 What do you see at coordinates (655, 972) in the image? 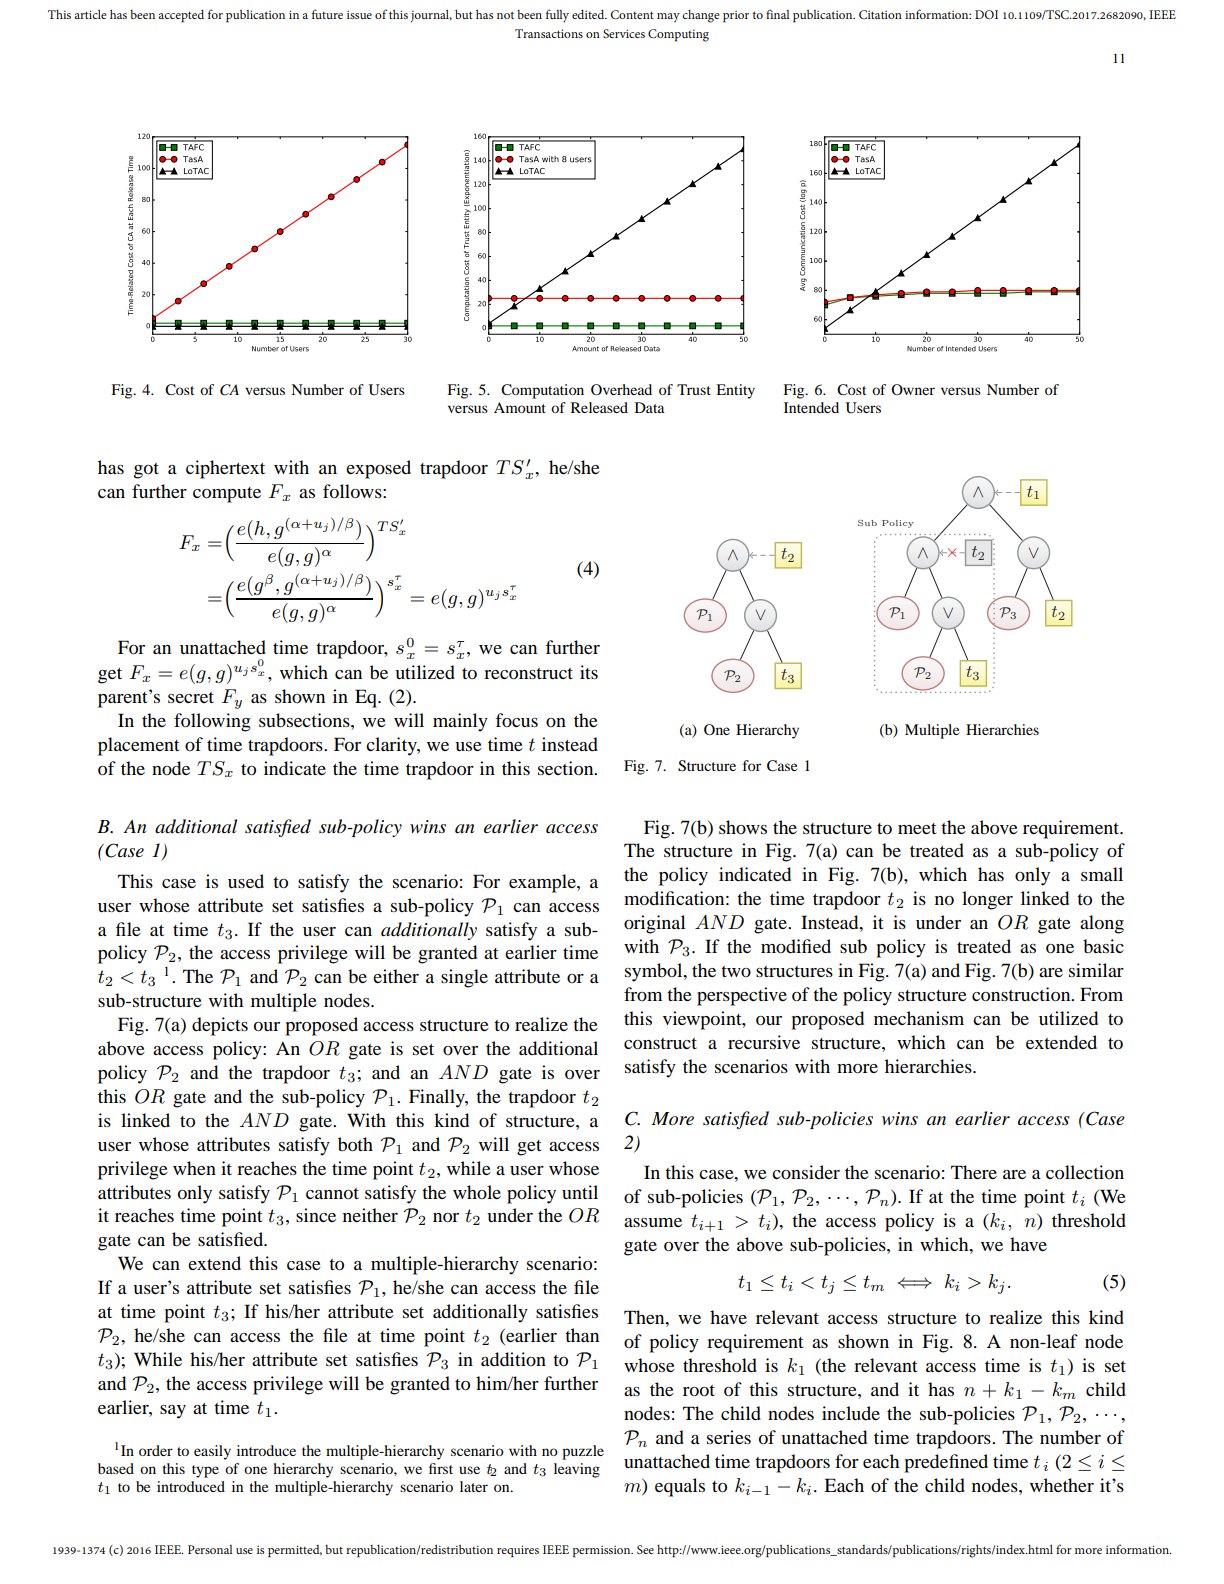
I see `symbol` at bounding box center [655, 972].
